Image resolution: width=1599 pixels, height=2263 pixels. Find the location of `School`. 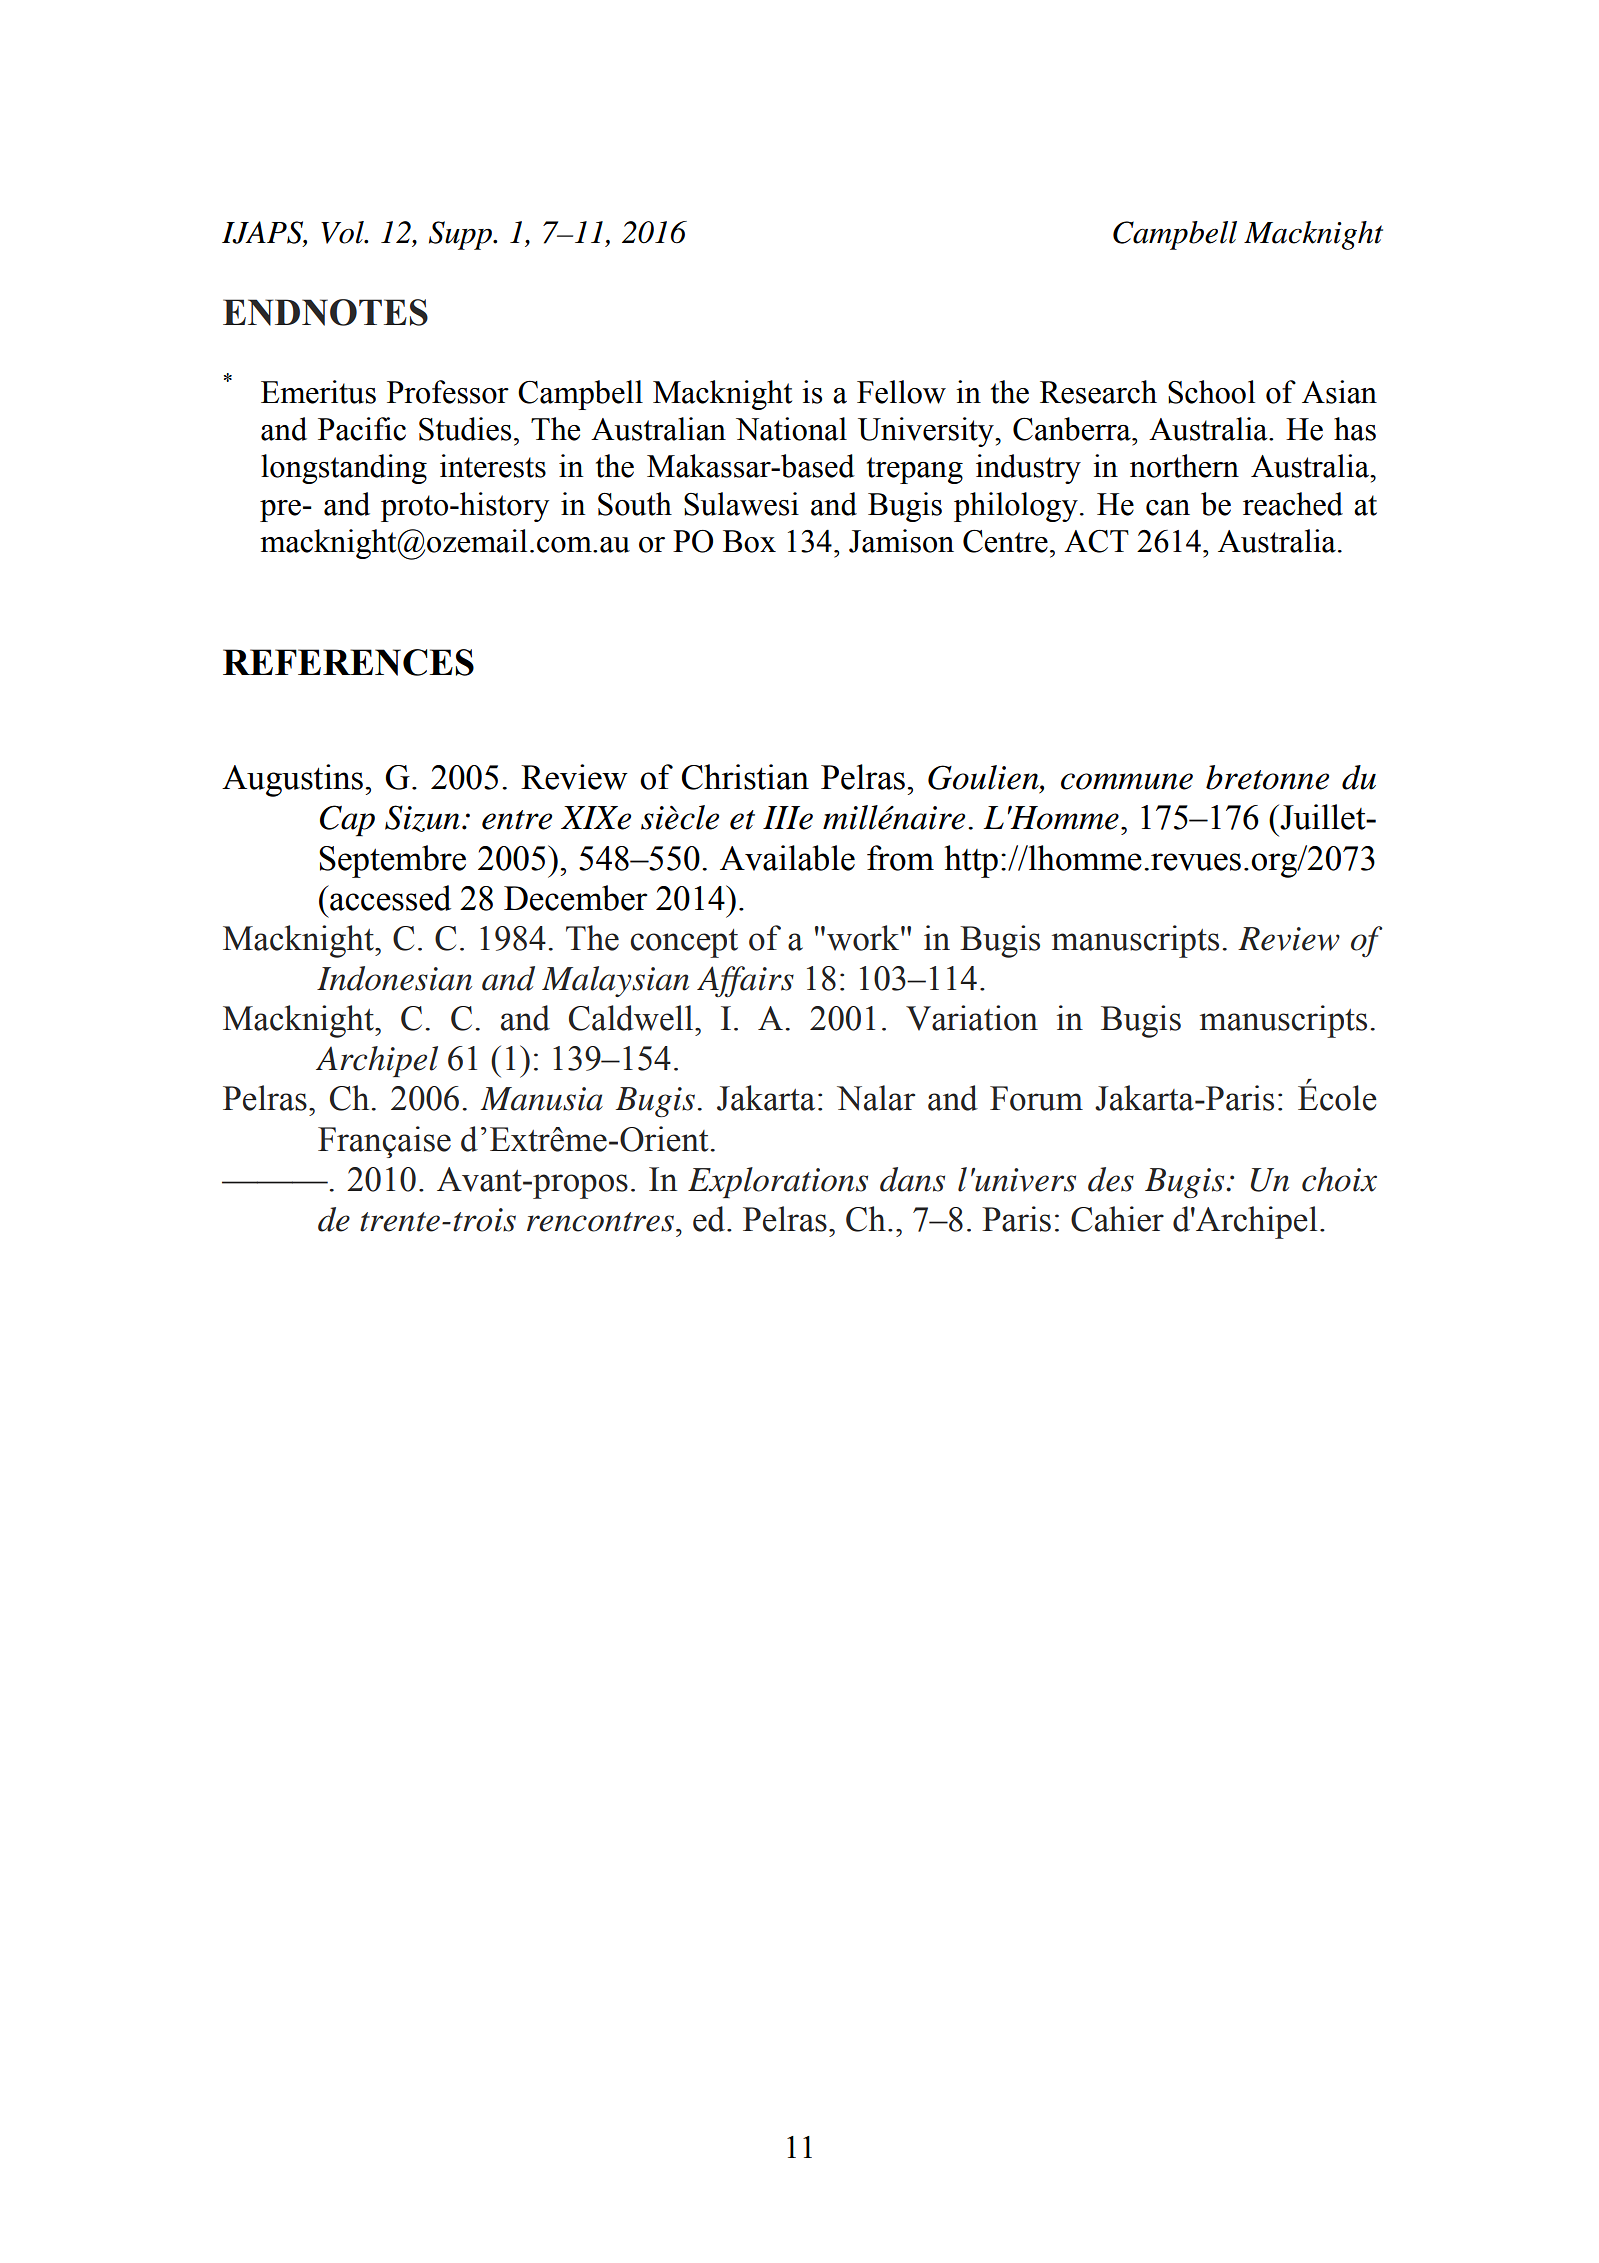

School is located at coordinates (1211, 392).
